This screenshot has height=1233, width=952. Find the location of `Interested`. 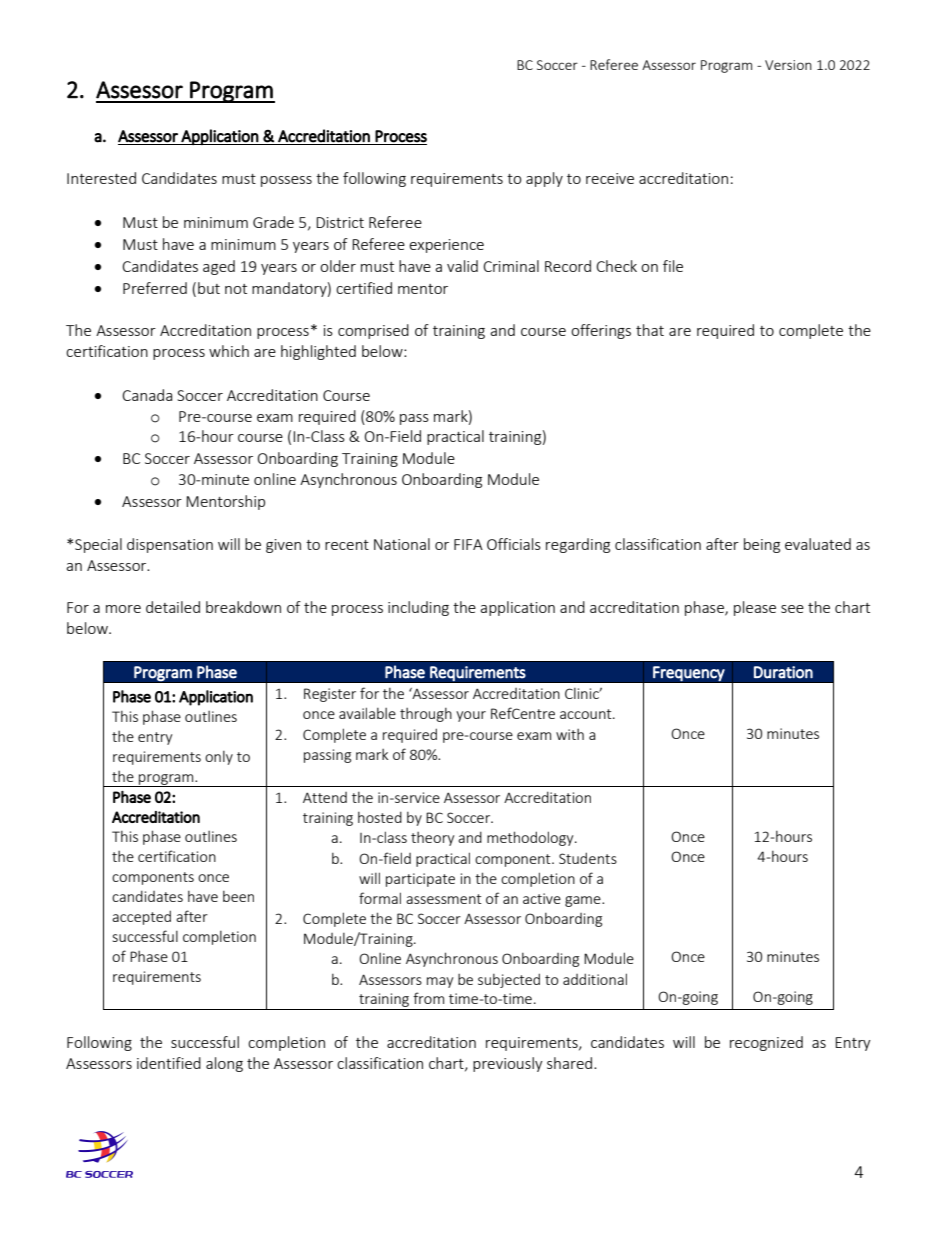

Interested is located at coordinates (101, 178).
